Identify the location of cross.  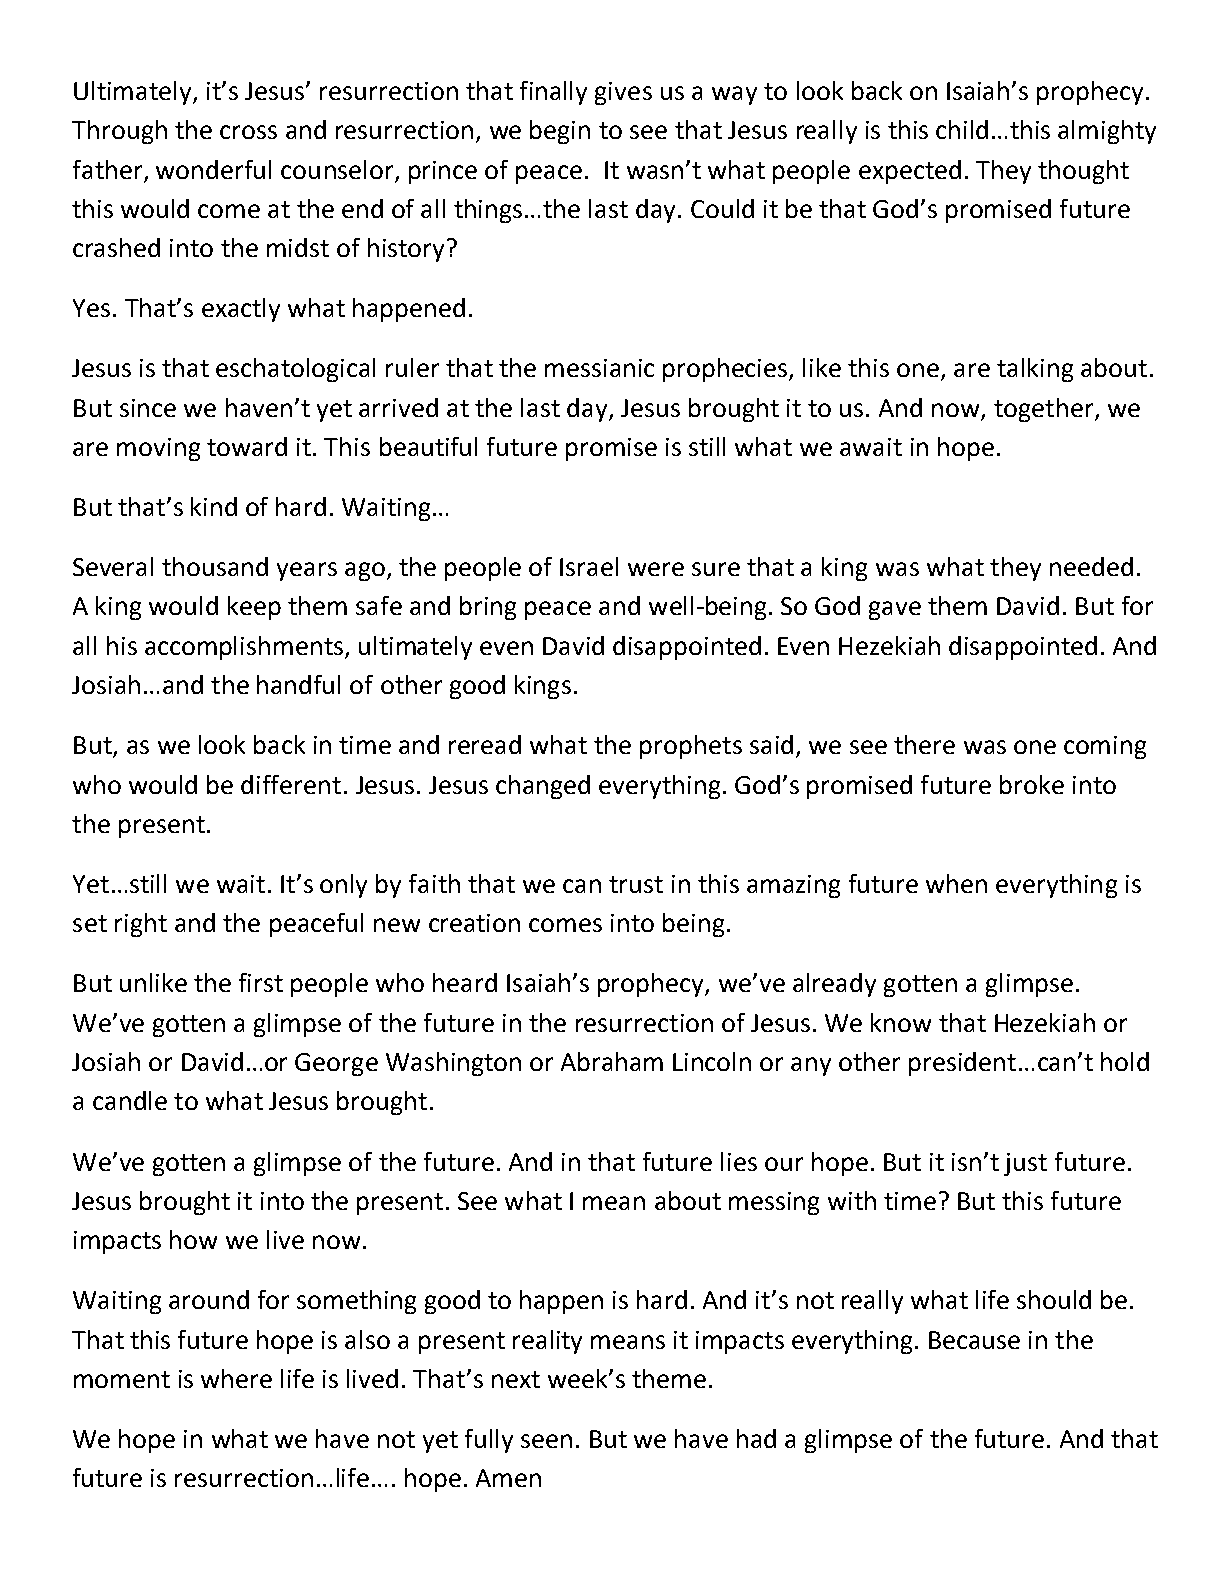
(248, 132).
